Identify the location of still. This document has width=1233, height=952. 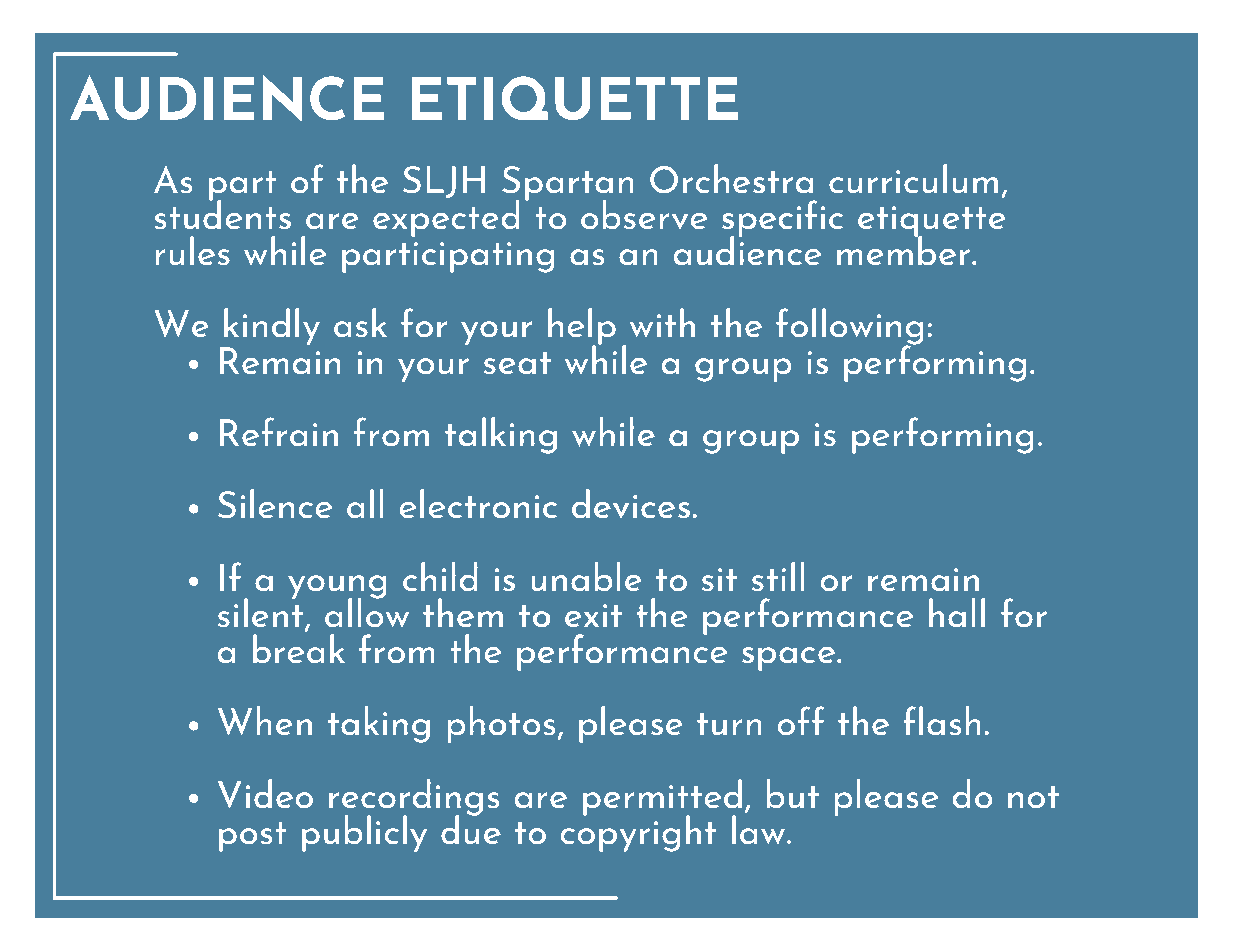
(778, 576).
